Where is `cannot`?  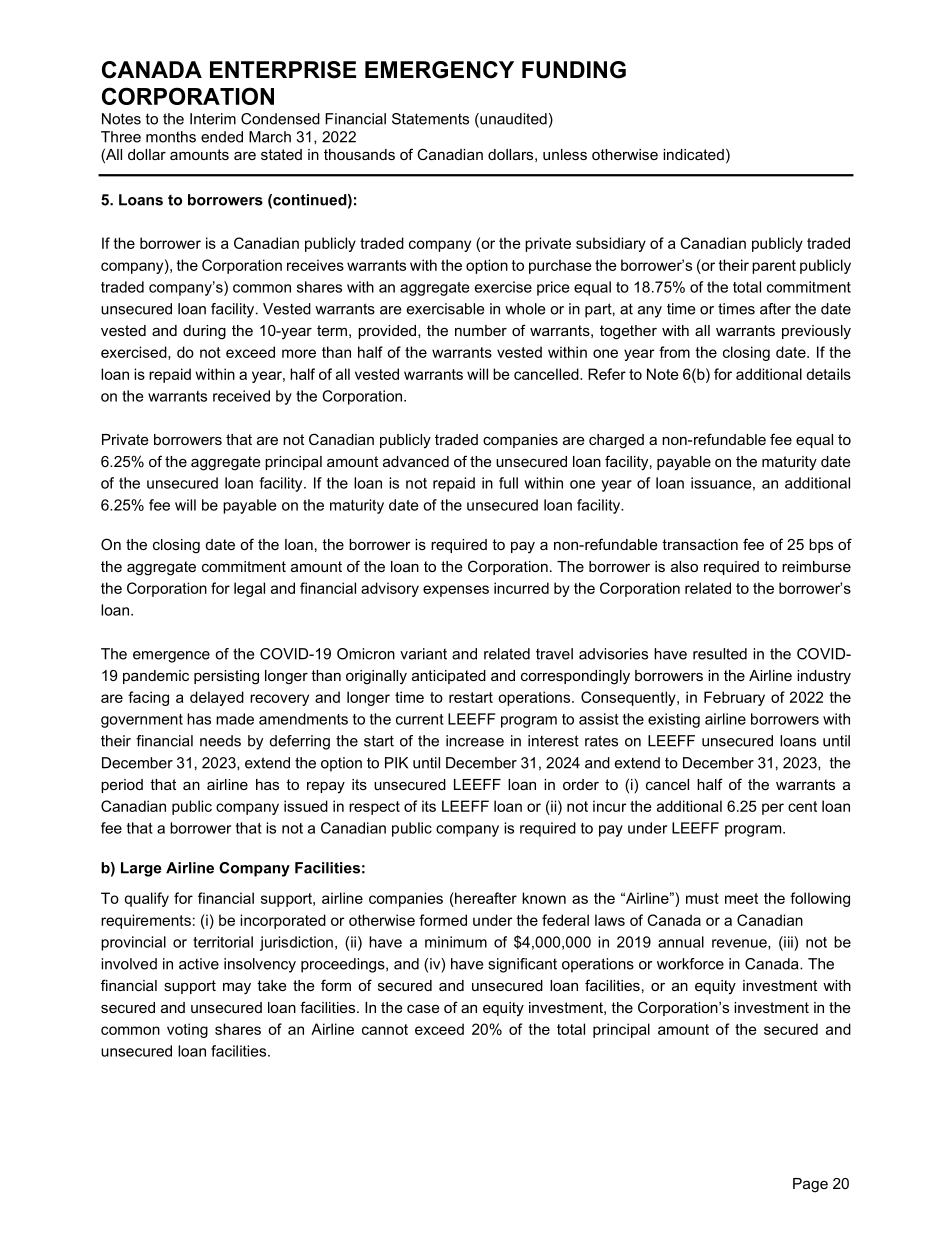
cannot is located at coordinates (385, 1029).
